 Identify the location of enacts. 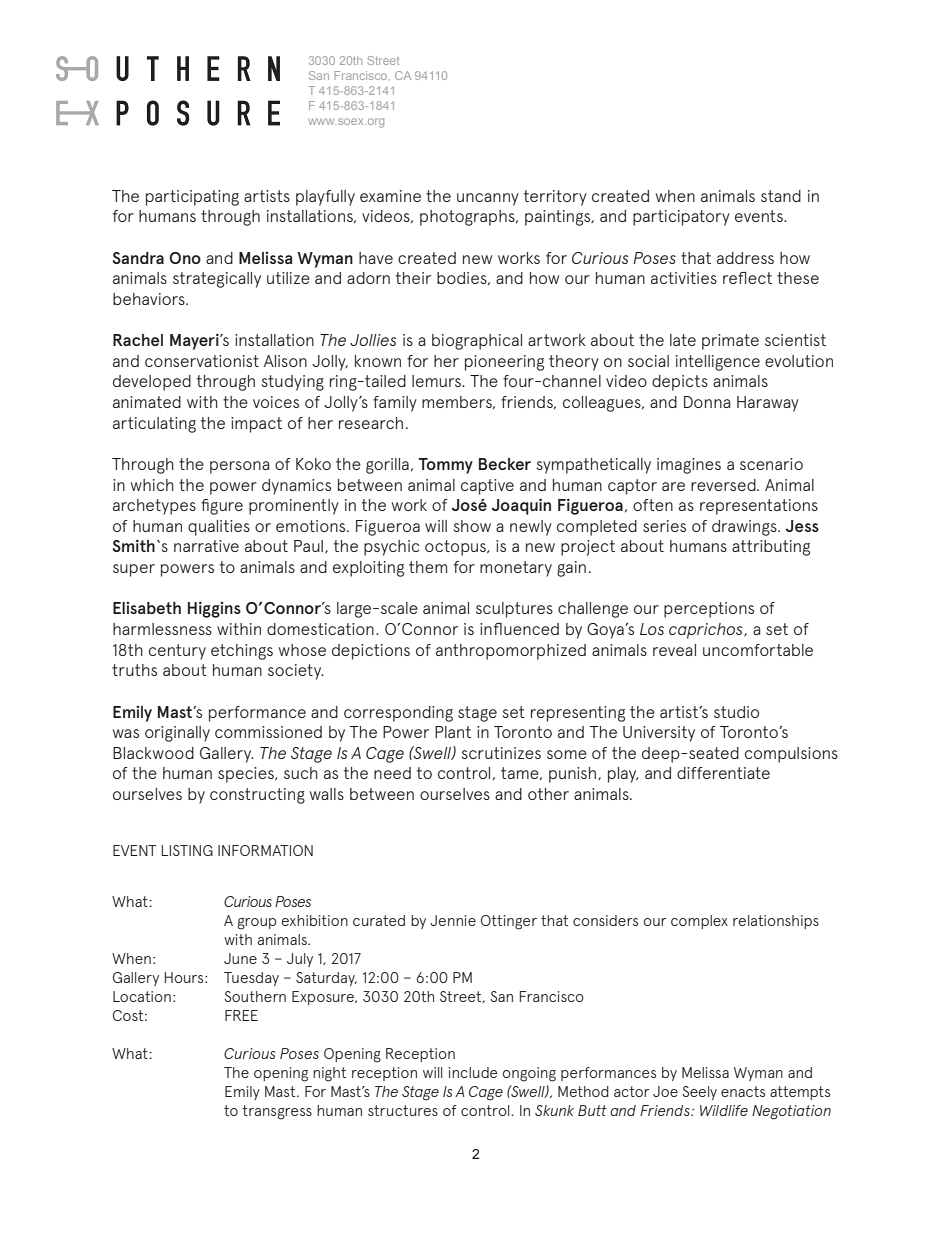
(743, 1091).
